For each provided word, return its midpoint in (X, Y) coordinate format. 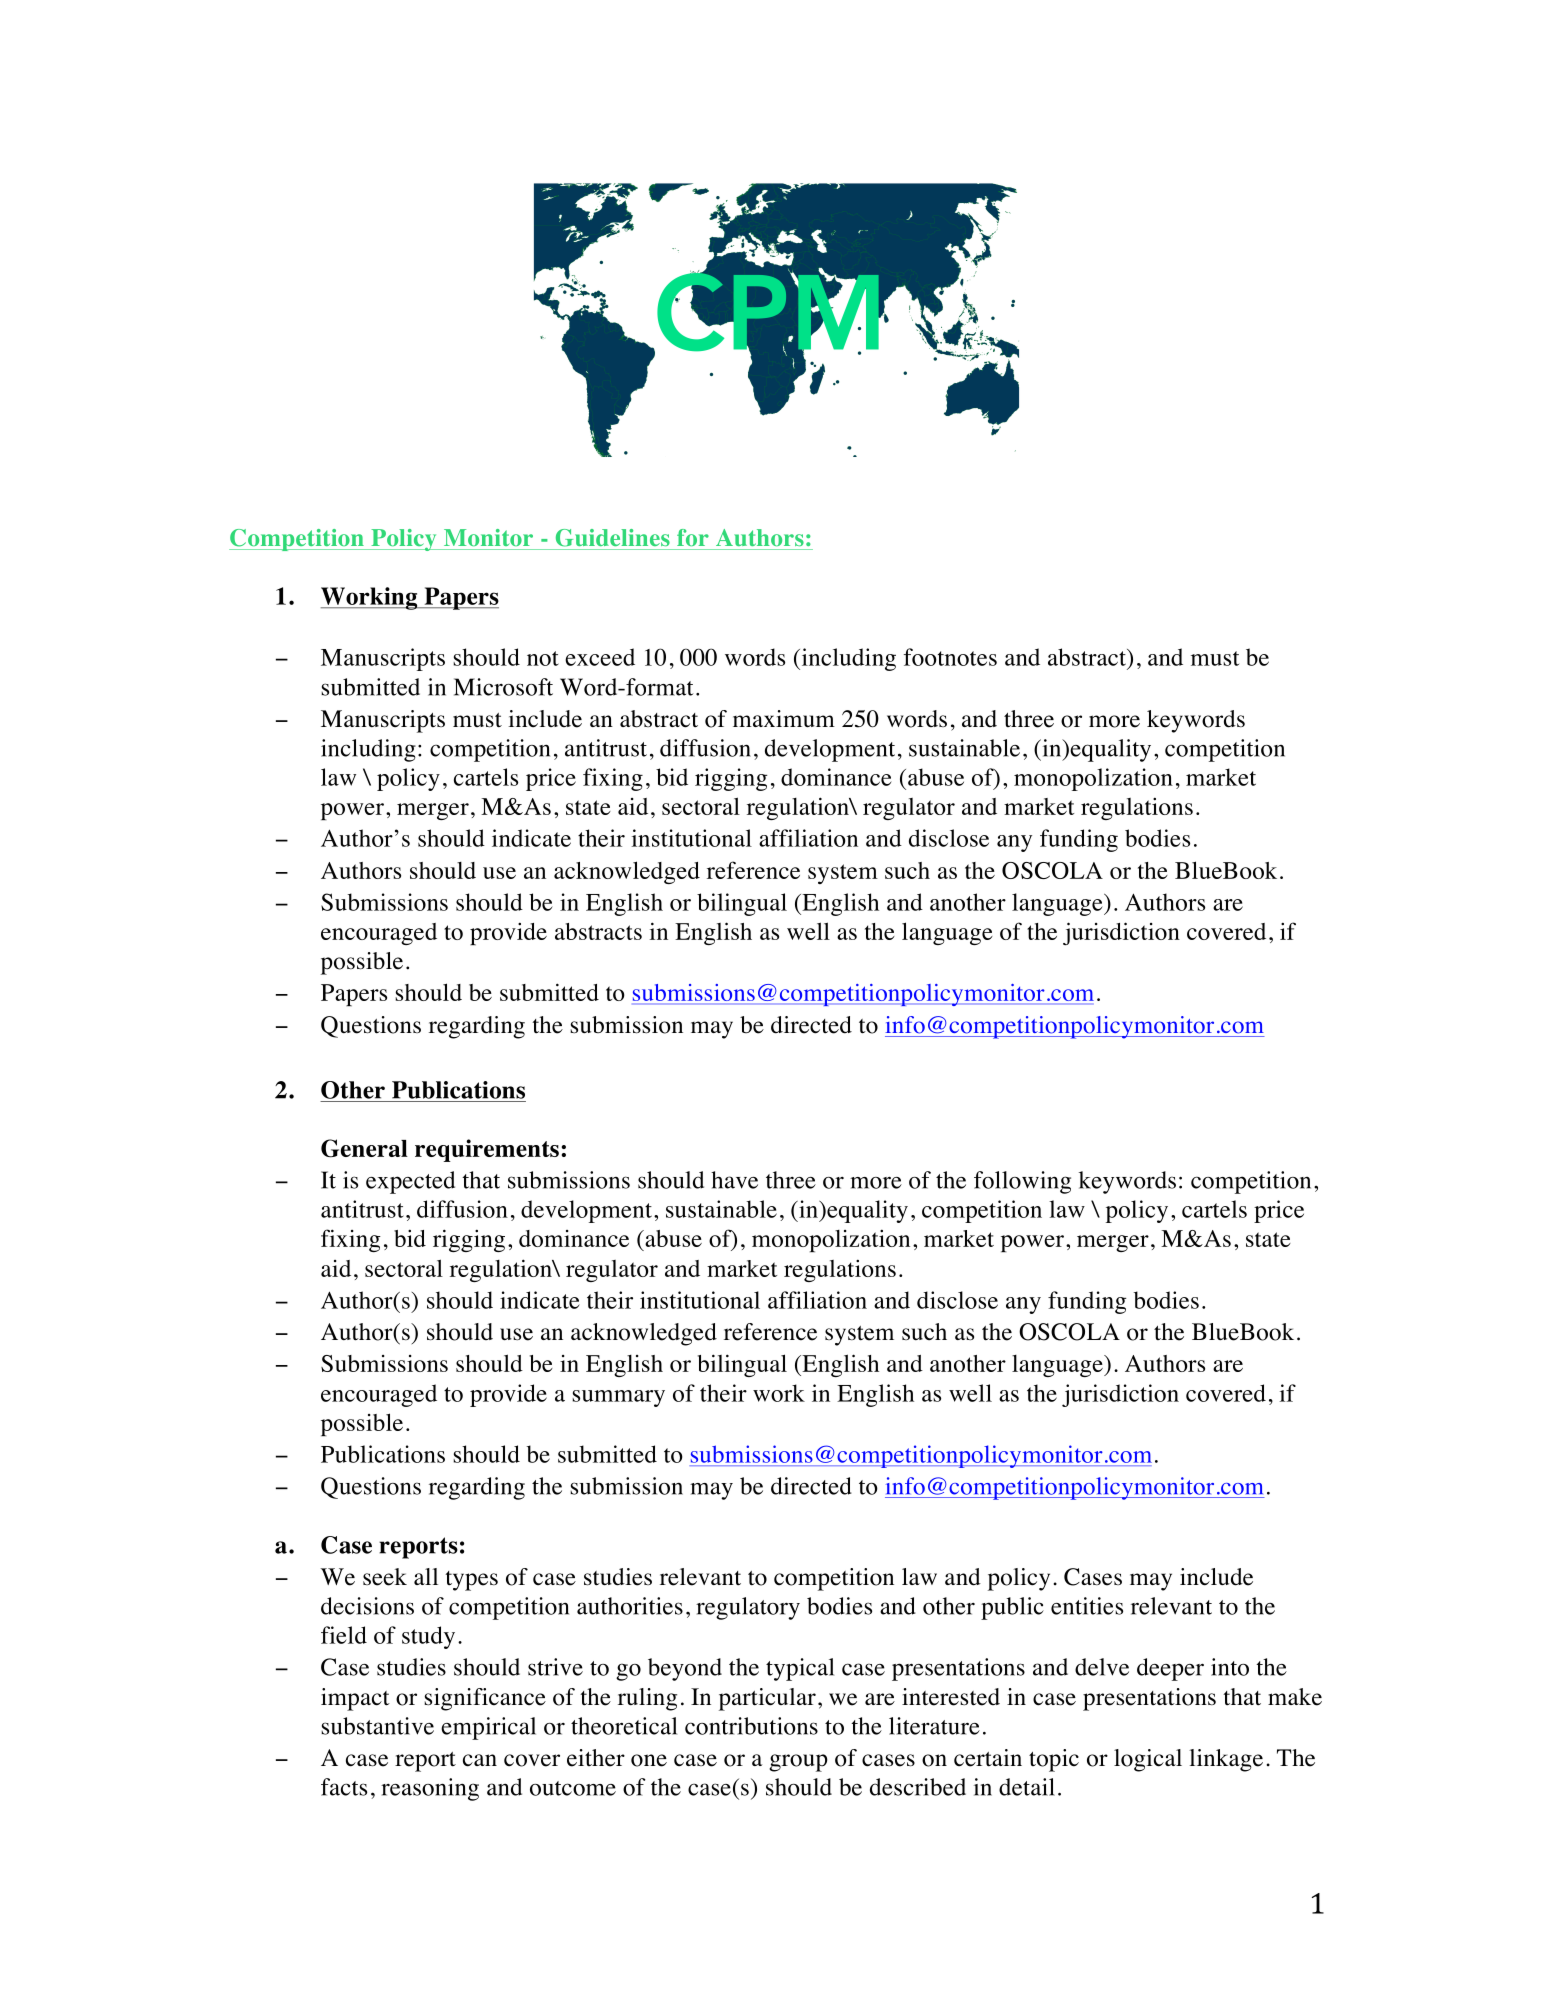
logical (1148, 1760)
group (798, 1763)
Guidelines (613, 538)
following (1022, 1182)
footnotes (950, 657)
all (426, 1576)
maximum (784, 719)
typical (800, 1669)
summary (618, 1398)
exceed (600, 657)
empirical (488, 1728)
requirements (487, 1150)
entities (1087, 1606)
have (734, 1180)
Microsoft (503, 687)
